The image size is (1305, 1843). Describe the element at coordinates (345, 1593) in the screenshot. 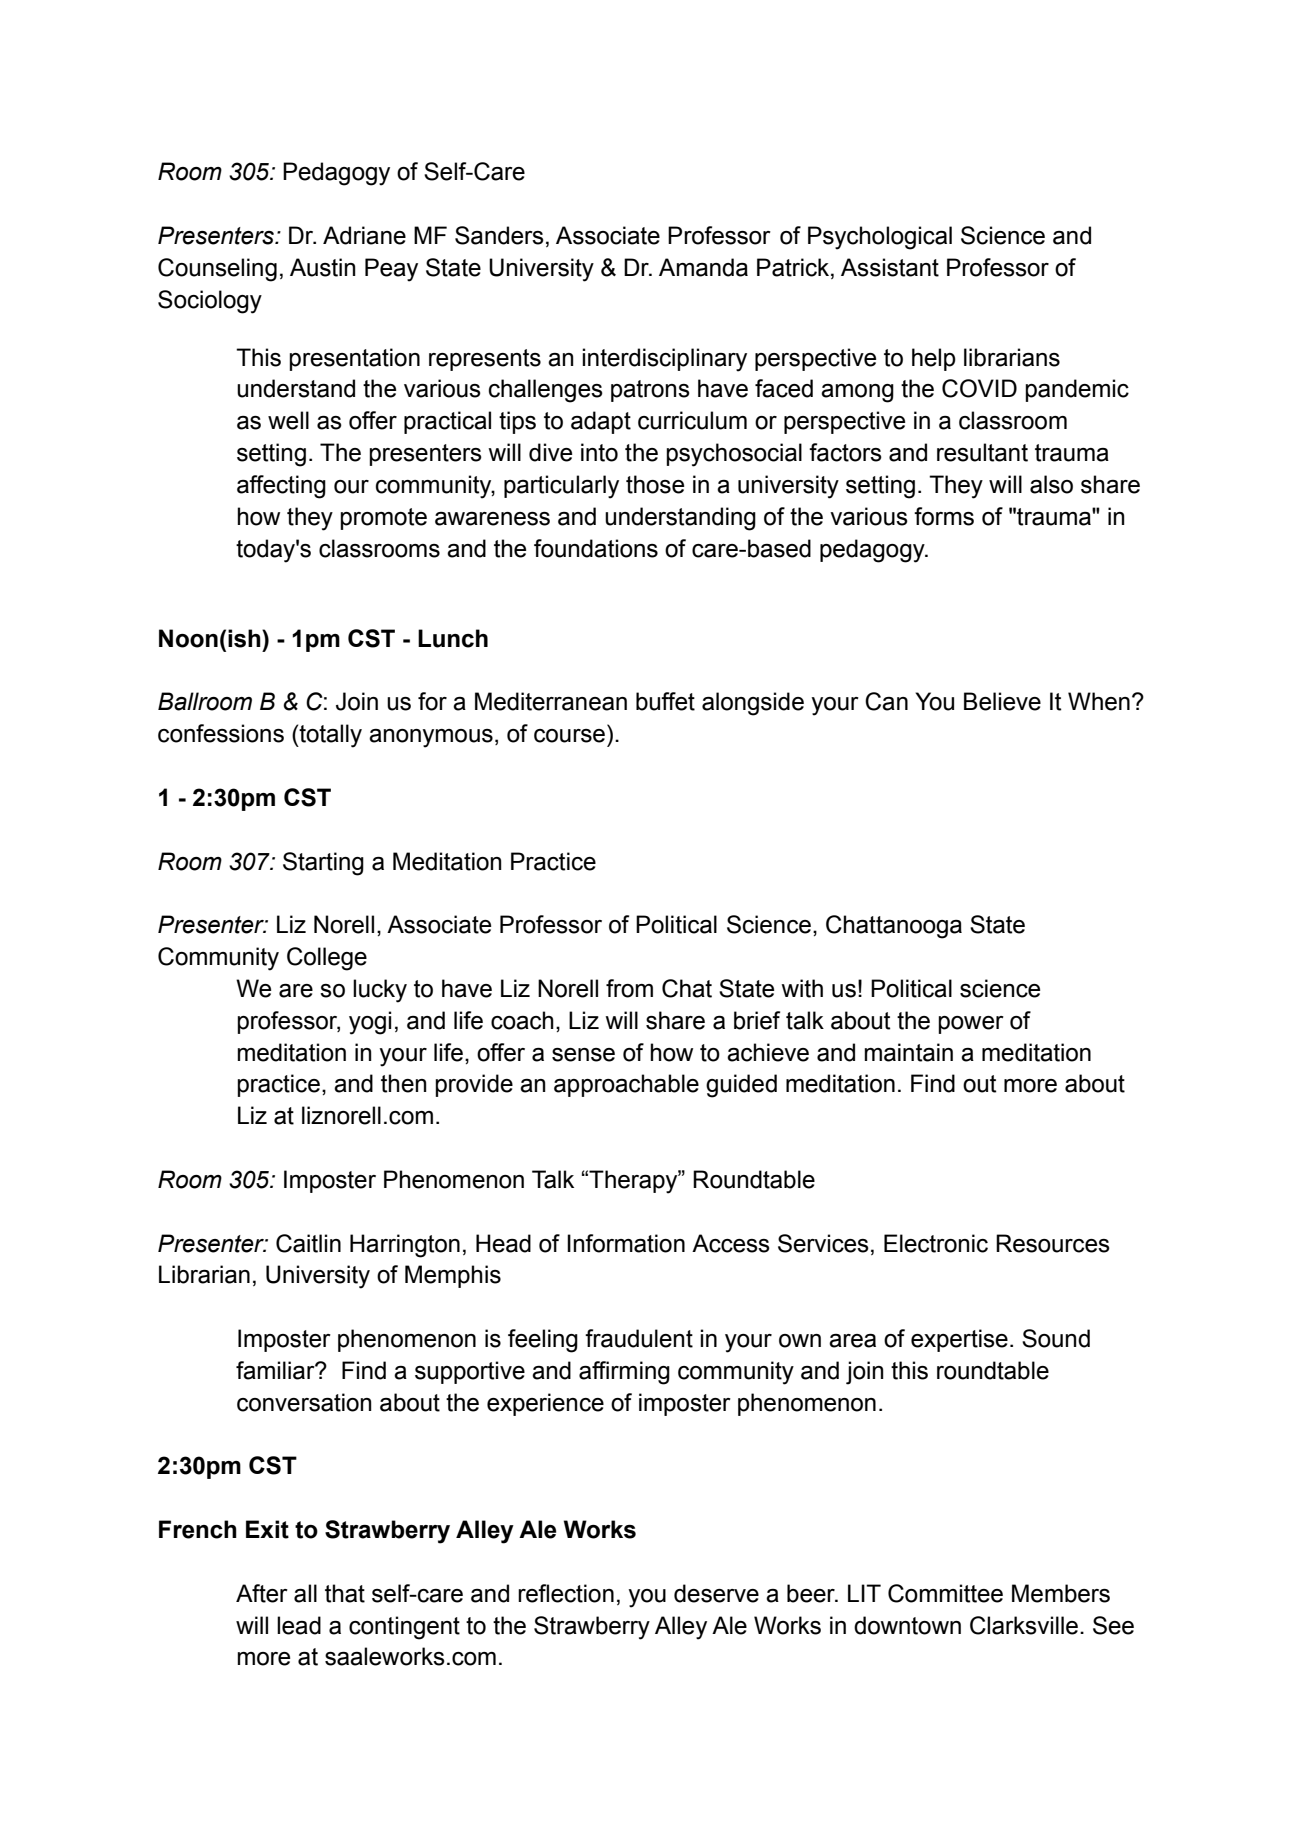

I see `that` at that location.
